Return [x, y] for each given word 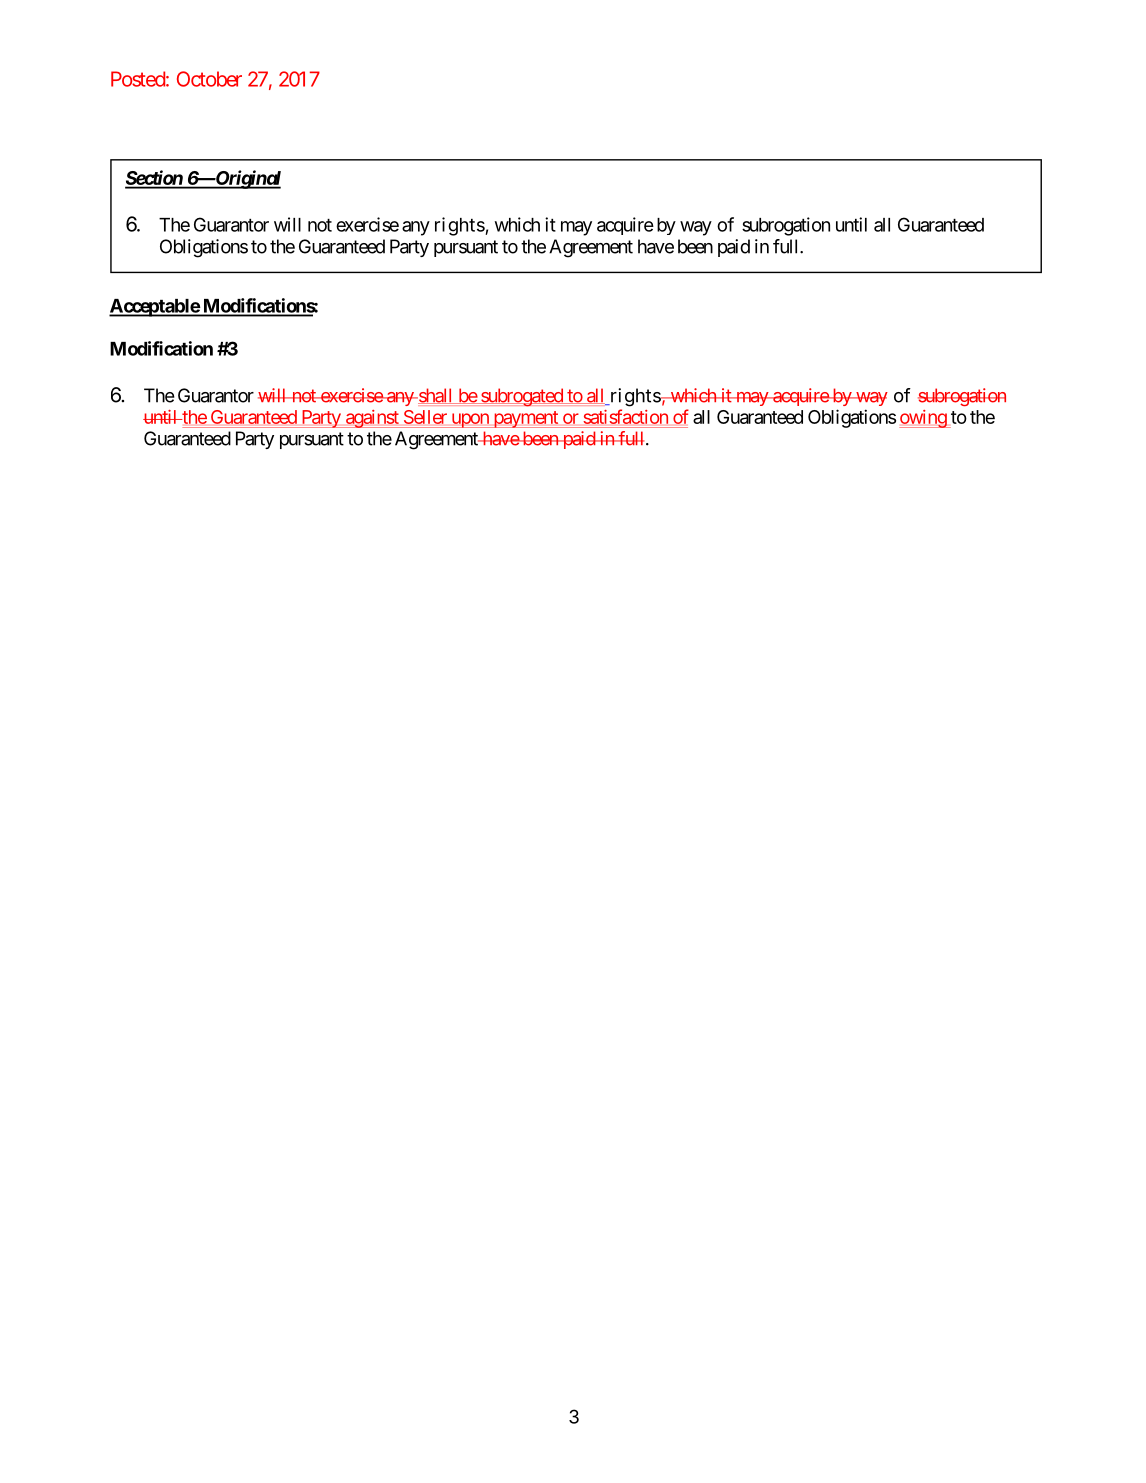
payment [525, 419]
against [372, 419]
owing [923, 419]
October [209, 79]
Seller [425, 417]
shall [435, 396]
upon [470, 420]
